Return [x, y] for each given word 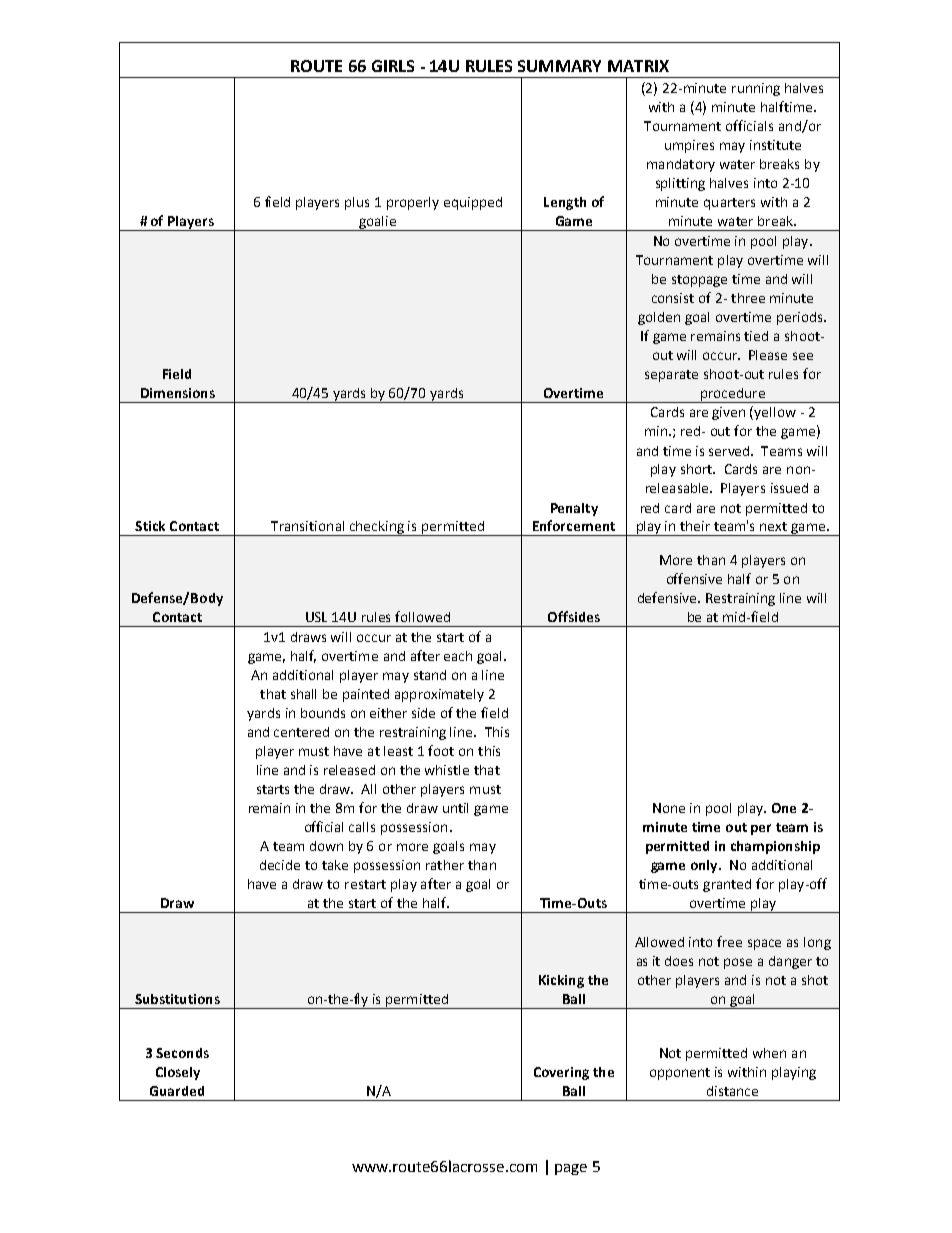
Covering [561, 1073]
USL [316, 617]
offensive [694, 578]
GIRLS [393, 66]
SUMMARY [559, 66]
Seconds [182, 1053]
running [756, 89]
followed [422, 616]
